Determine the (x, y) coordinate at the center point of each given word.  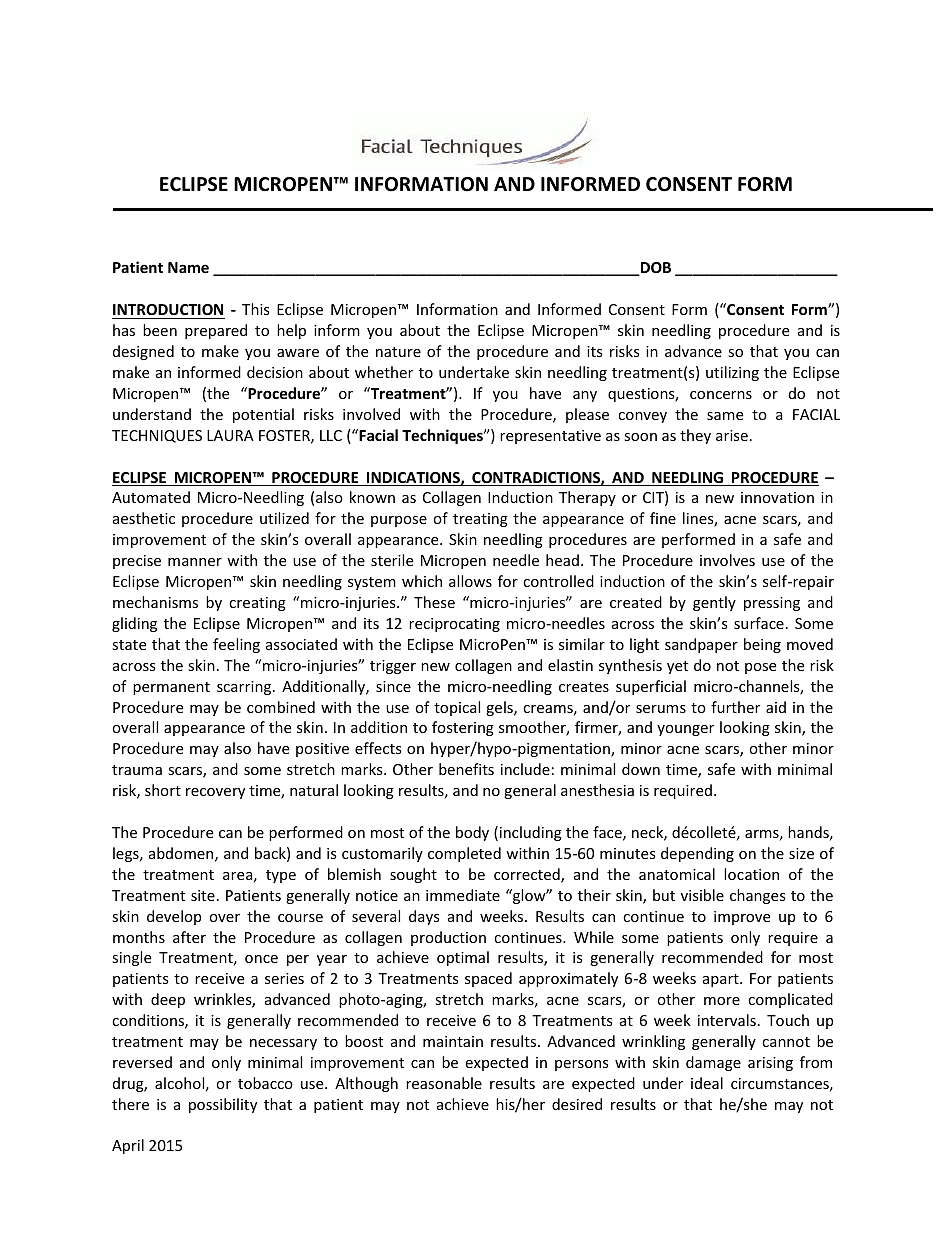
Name (188, 267)
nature (398, 352)
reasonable (444, 1083)
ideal (707, 1083)
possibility (223, 1105)
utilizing (732, 373)
